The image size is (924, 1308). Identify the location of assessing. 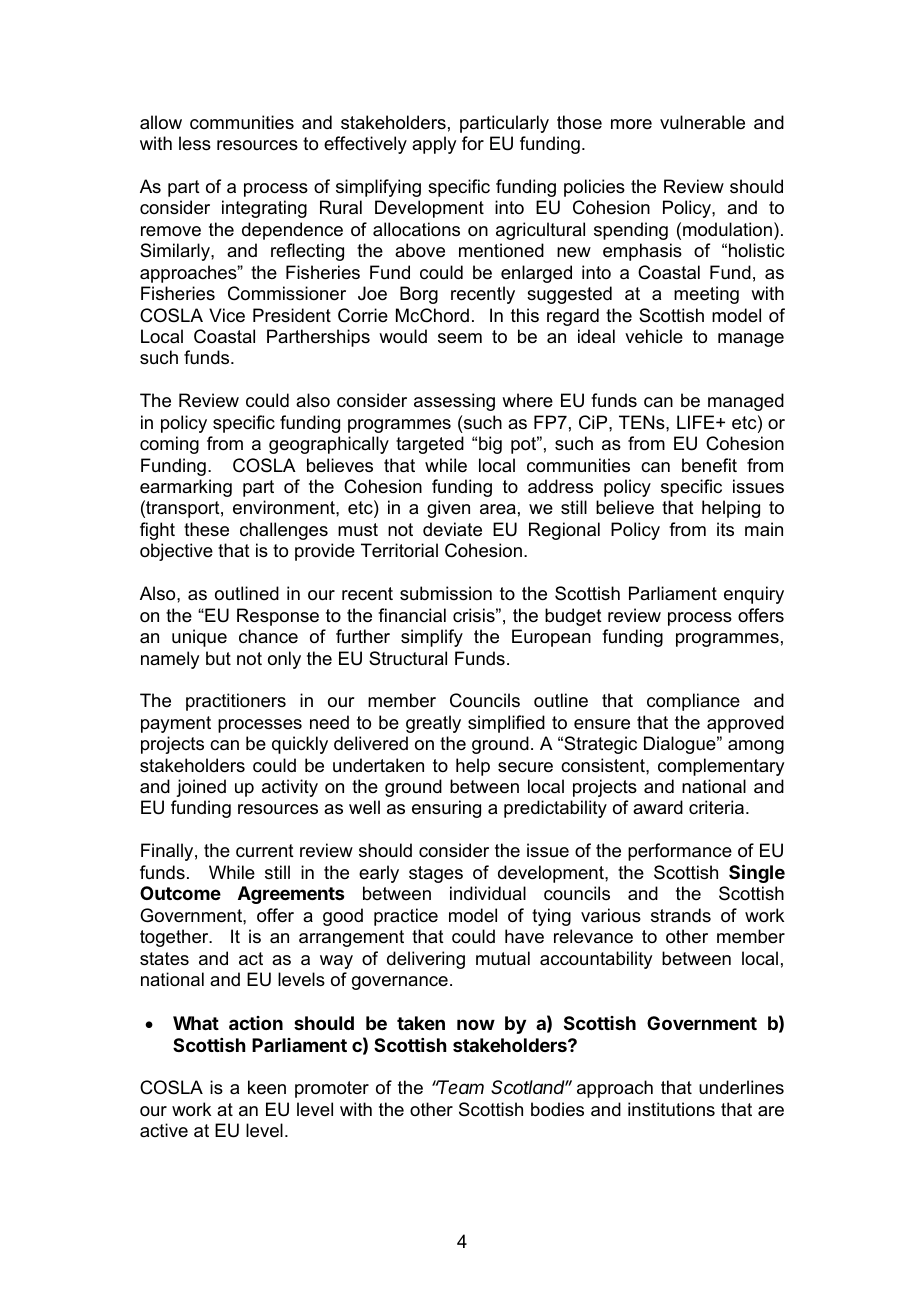
(454, 402).
